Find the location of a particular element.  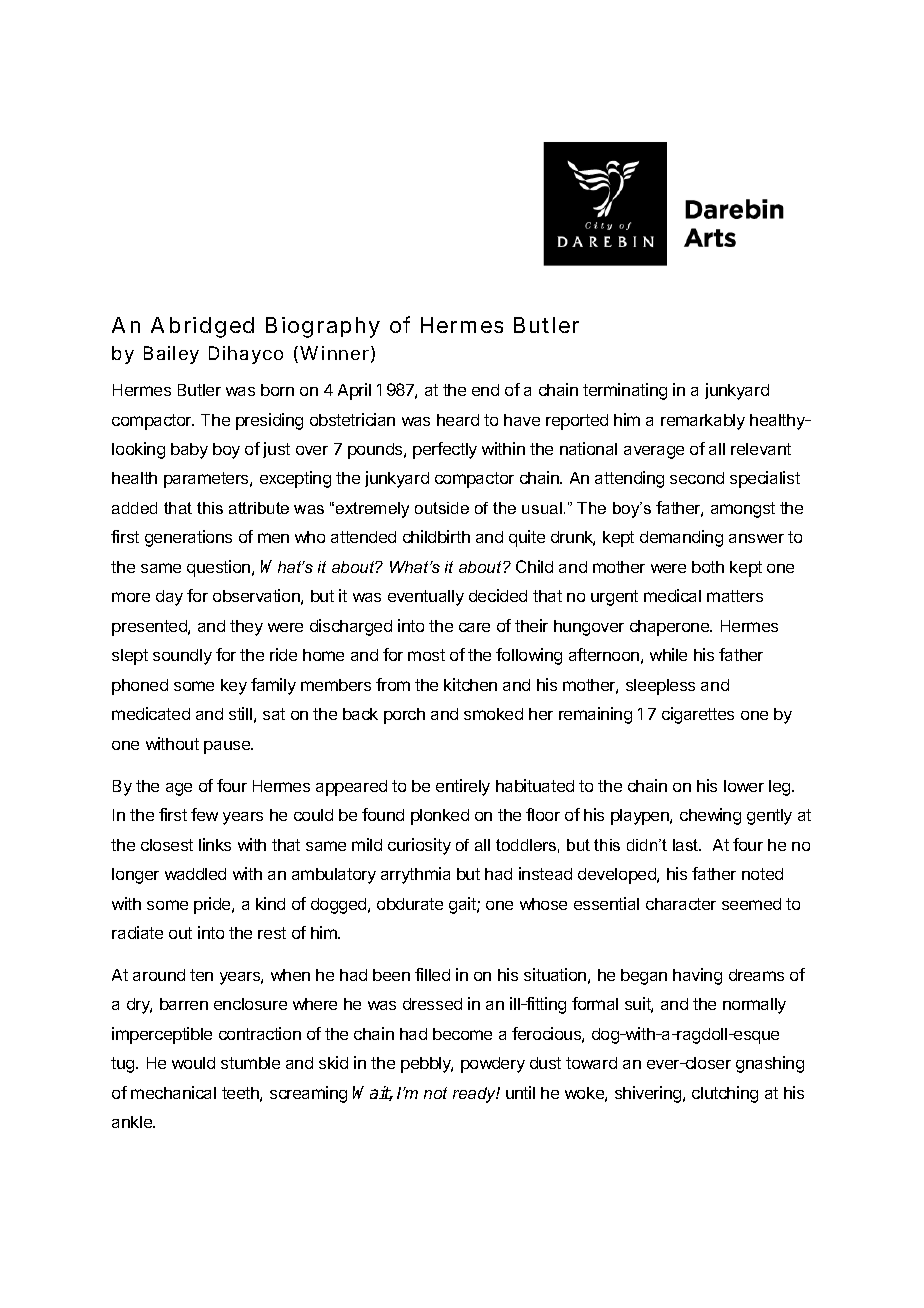

Bailey is located at coordinates (171, 355).
